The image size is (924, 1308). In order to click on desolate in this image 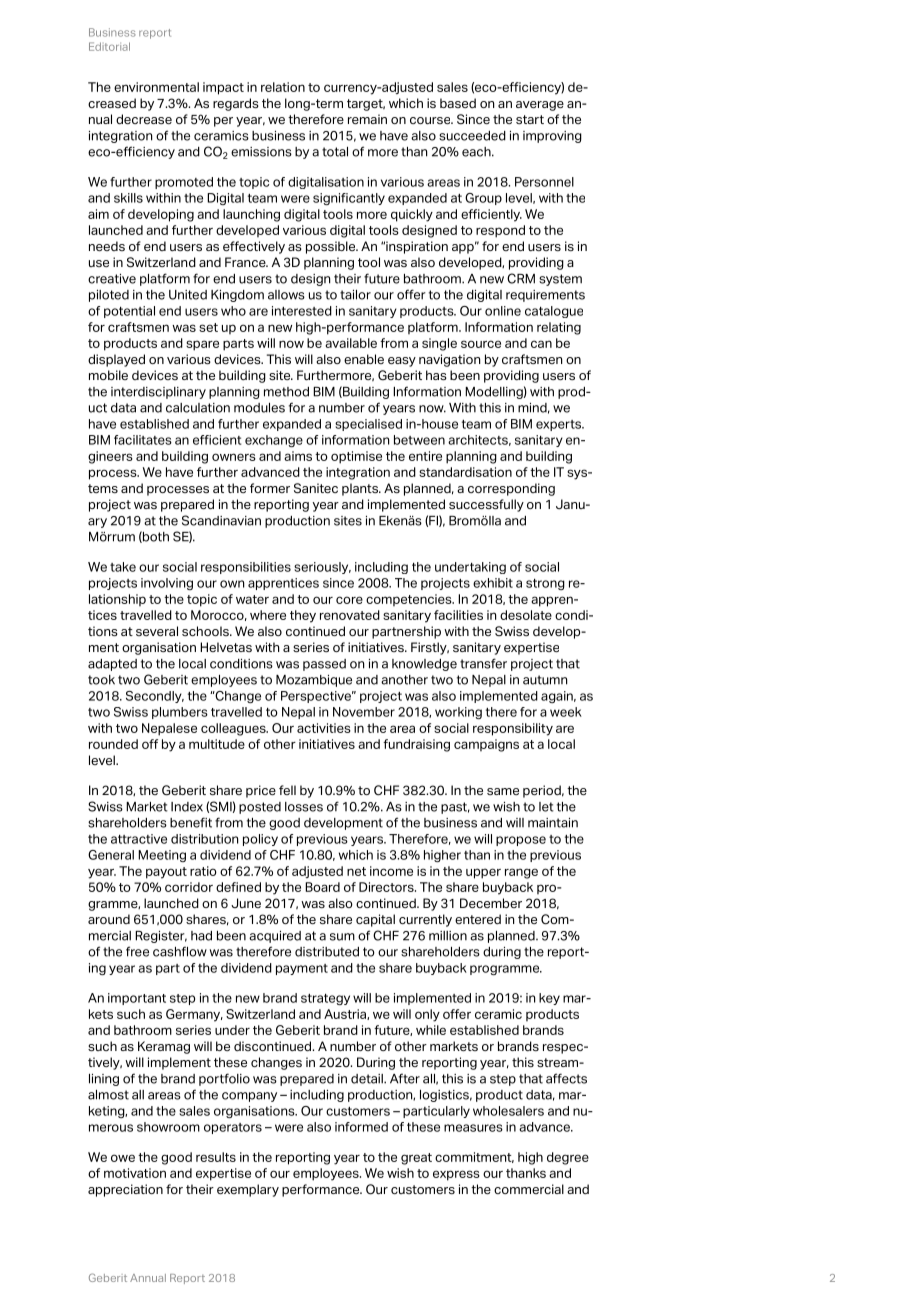, I will do `click(526, 615)`.
